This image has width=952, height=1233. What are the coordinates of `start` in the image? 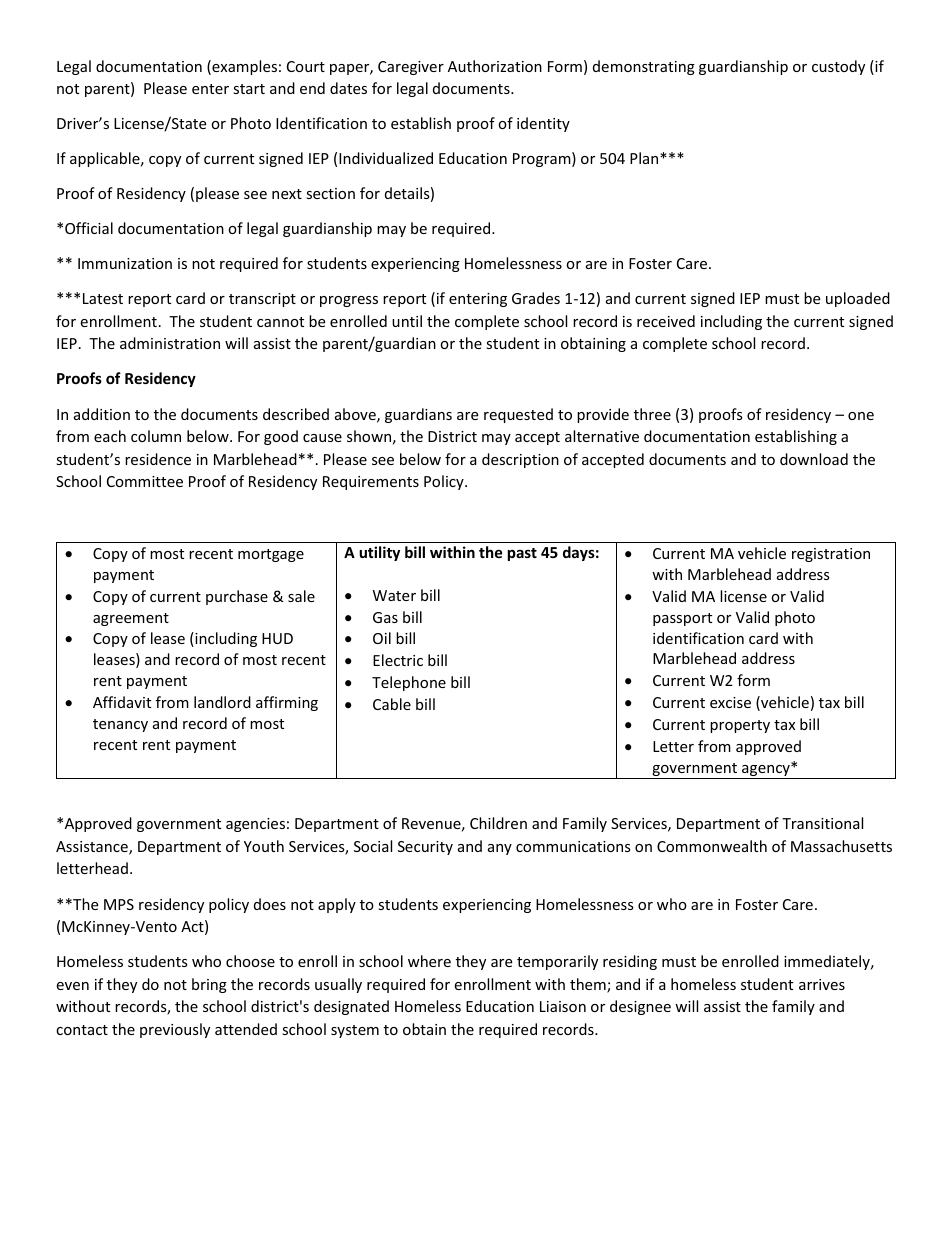 It's located at (249, 89).
